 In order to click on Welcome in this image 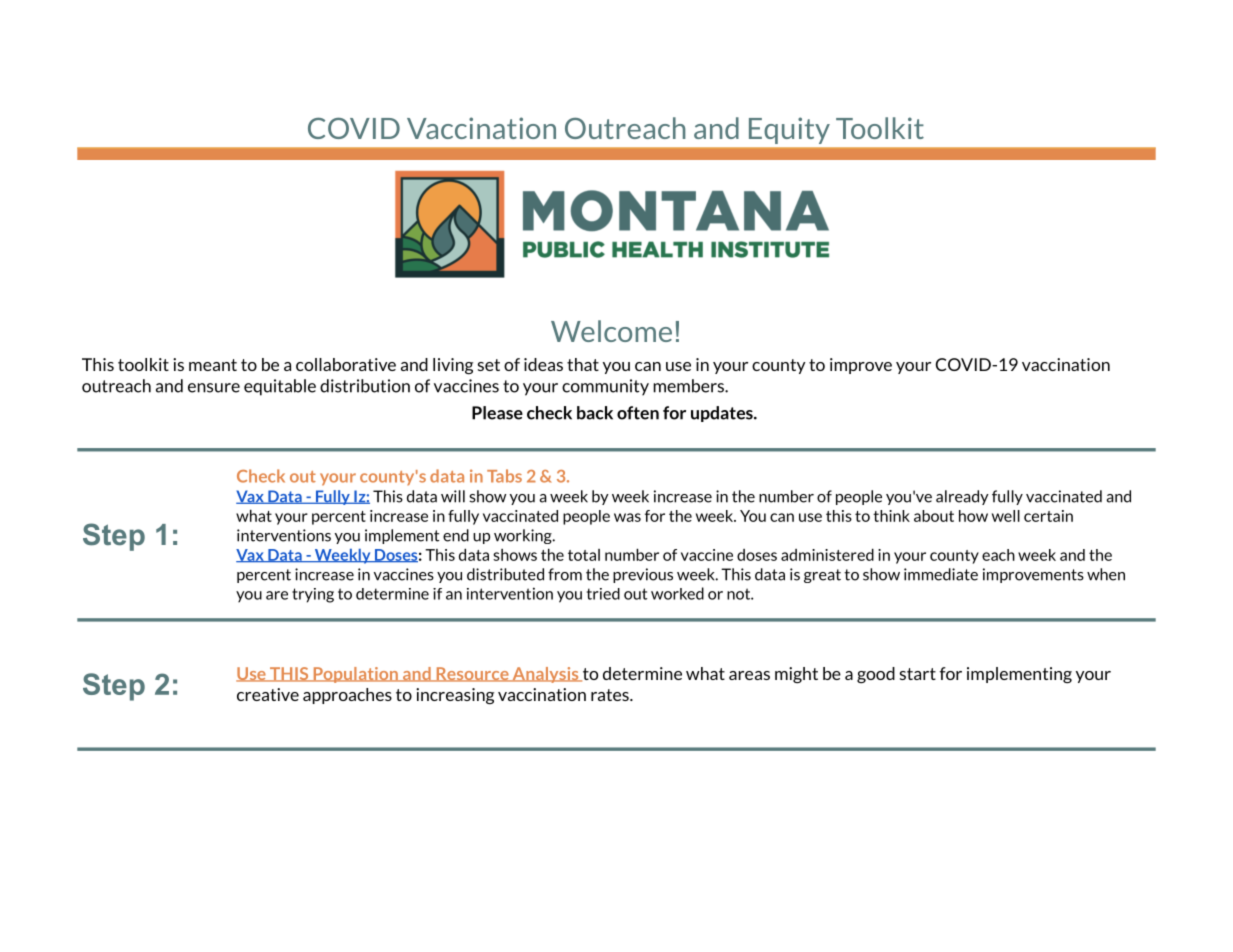, I will do `click(611, 331)`.
